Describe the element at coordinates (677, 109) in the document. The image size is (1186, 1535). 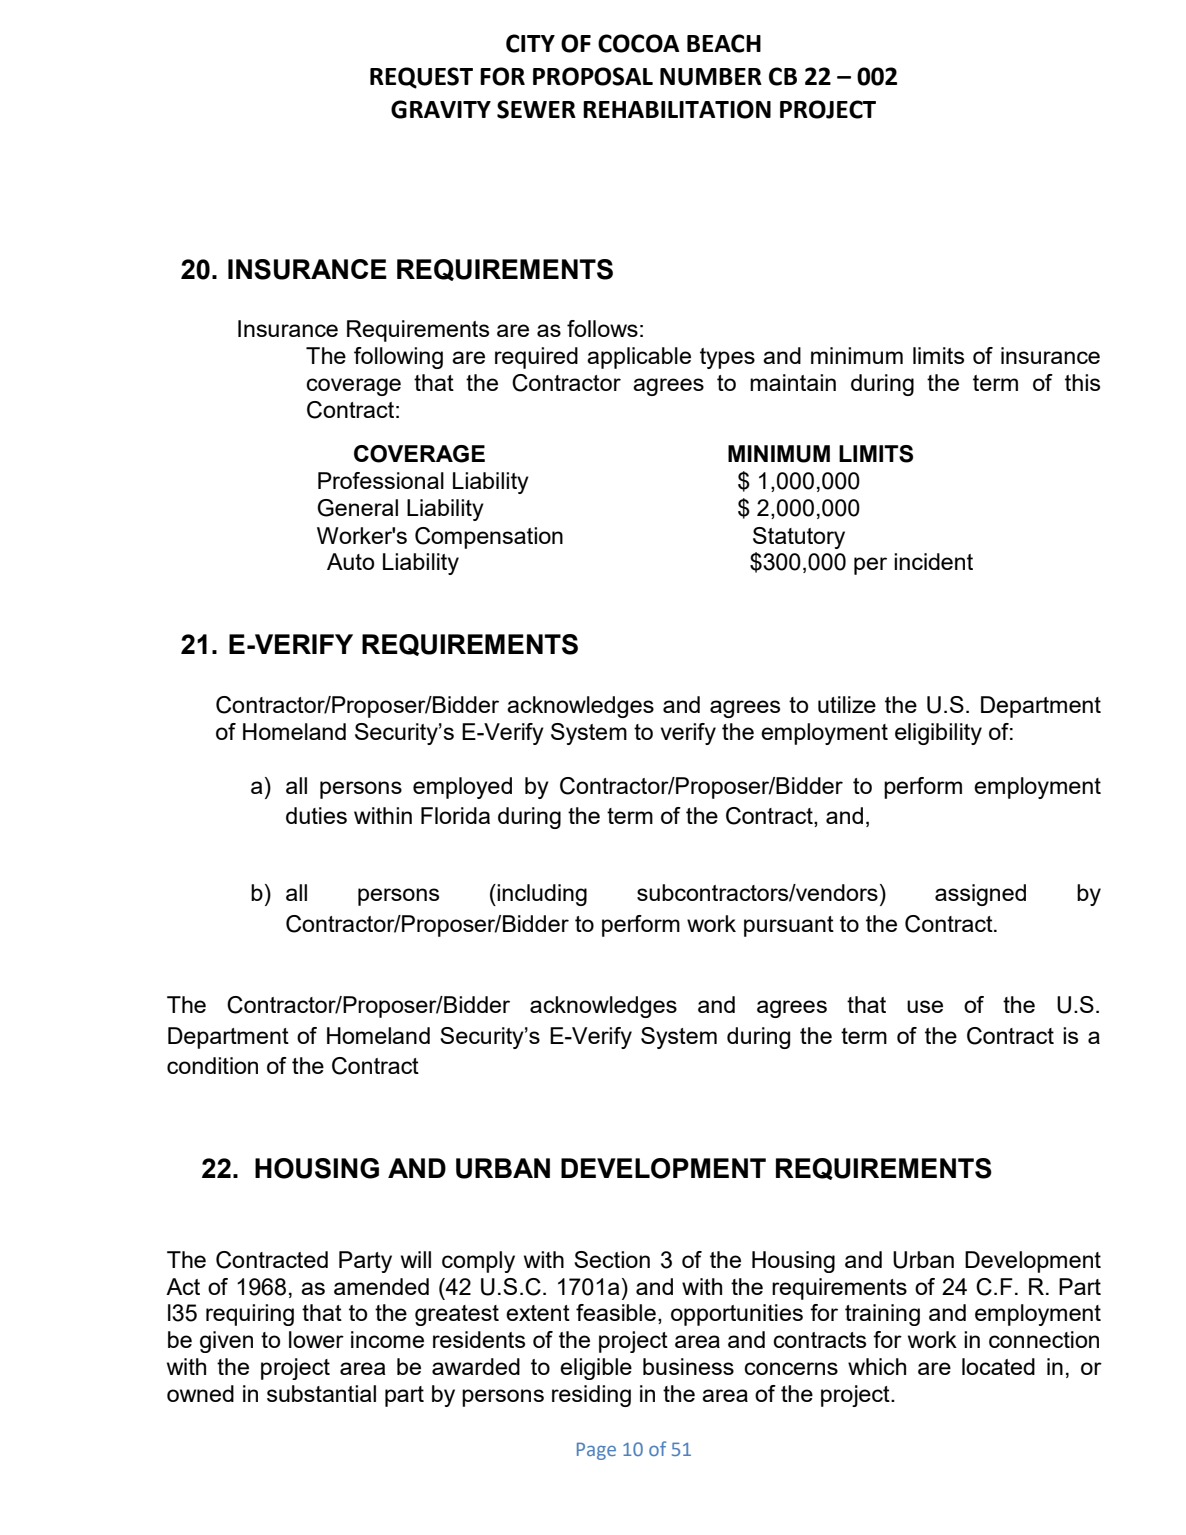
I see `REHABILITATION` at that location.
